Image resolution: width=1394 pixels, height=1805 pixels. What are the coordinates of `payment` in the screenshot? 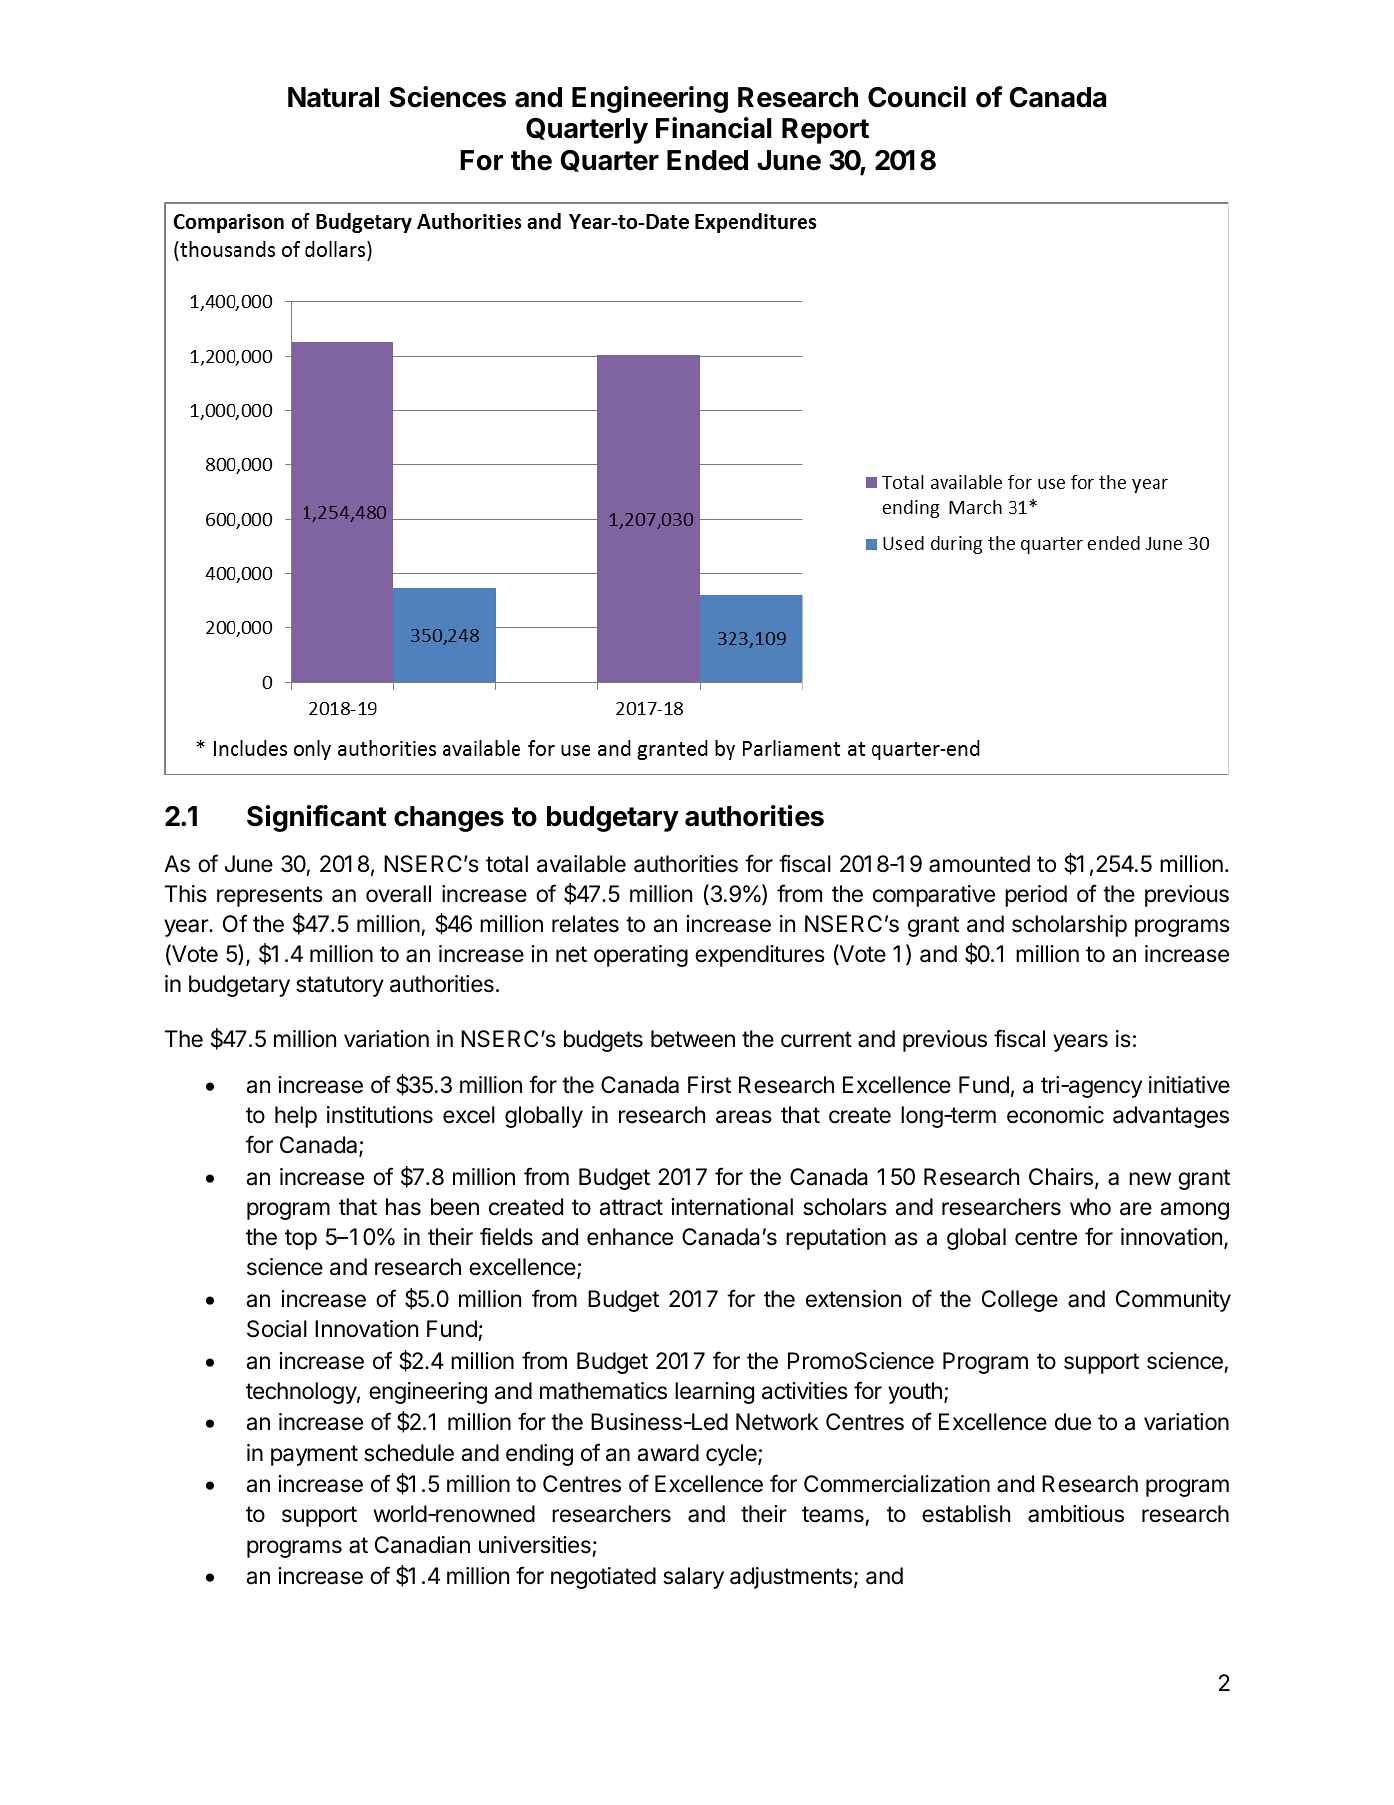 It's located at (314, 1455).
